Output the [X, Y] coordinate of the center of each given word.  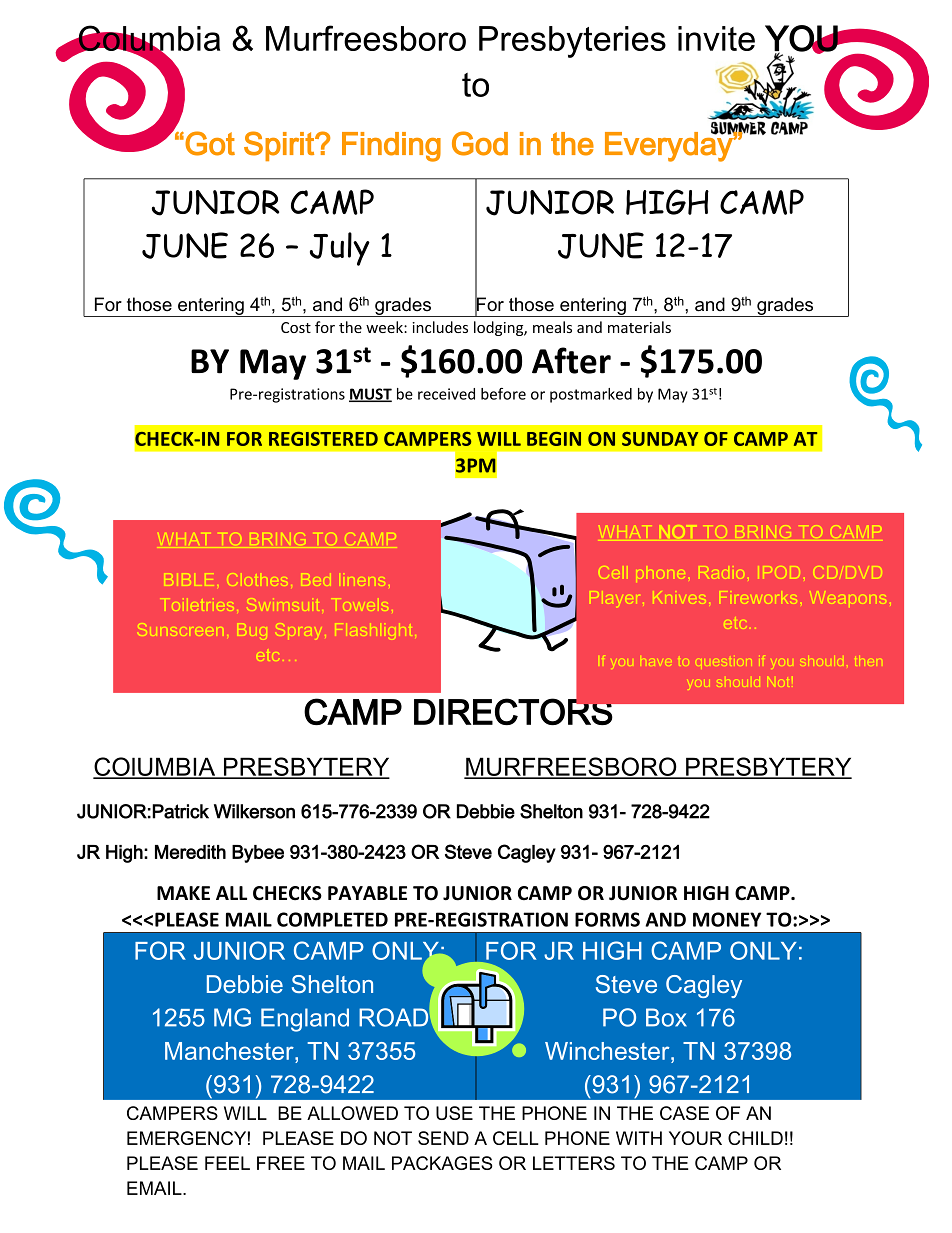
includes [440, 327]
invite [716, 38]
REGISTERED [323, 439]
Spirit [280, 146]
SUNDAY [660, 439]
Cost [296, 327]
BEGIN [554, 439]
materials [639, 327]
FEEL [227, 1163]
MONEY [727, 919]
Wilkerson [254, 811]
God [480, 143]
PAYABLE [367, 893]
